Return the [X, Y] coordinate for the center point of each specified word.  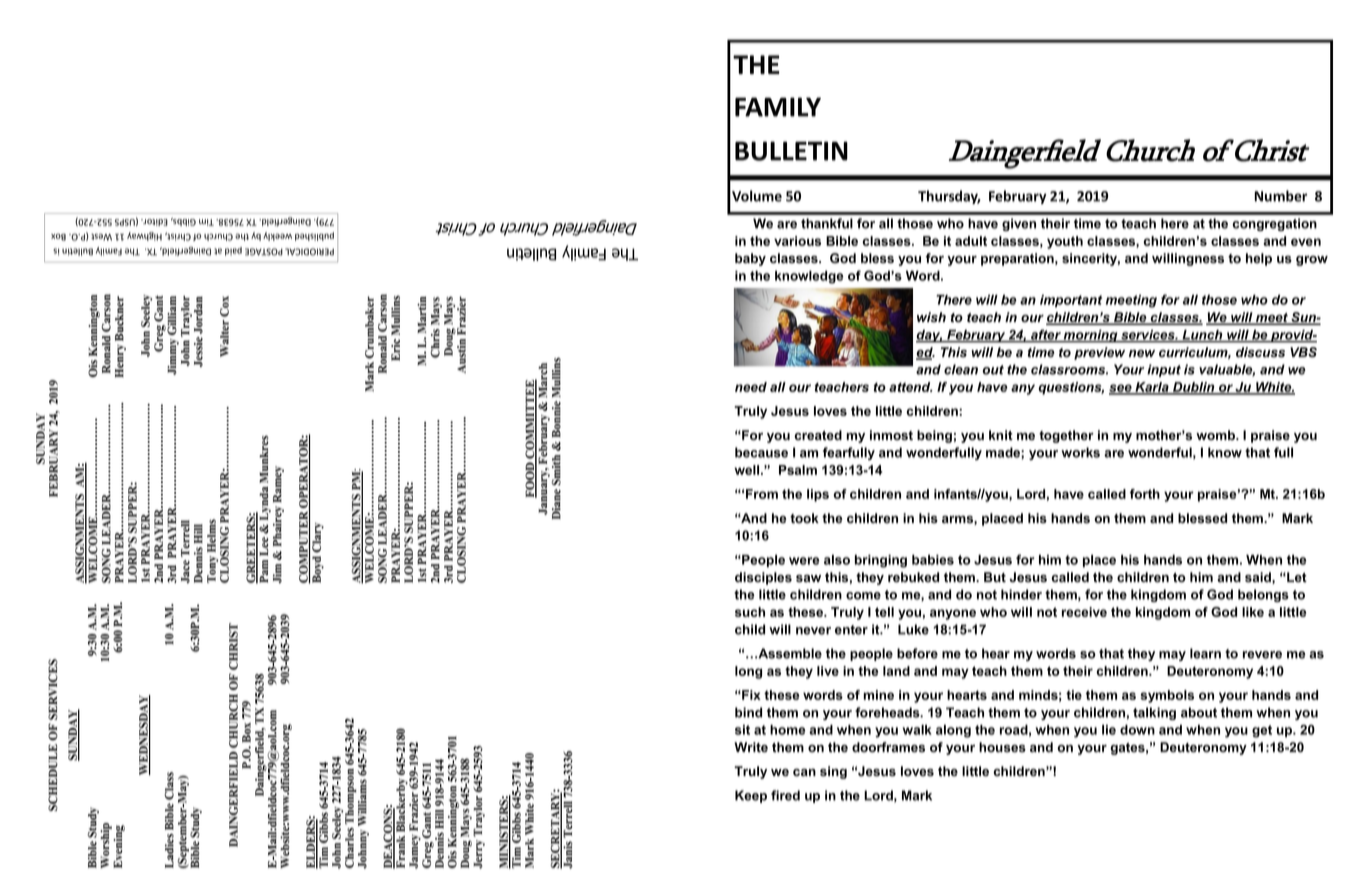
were [804, 561]
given [1019, 224]
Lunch [1202, 336]
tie [1074, 695]
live [828, 671]
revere [1262, 655]
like [1253, 612]
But [995, 577]
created [818, 435]
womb [1217, 435]
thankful [827, 223]
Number [1280, 196]
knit [1001, 435]
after [1046, 335]
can [804, 772]
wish [931, 317]
